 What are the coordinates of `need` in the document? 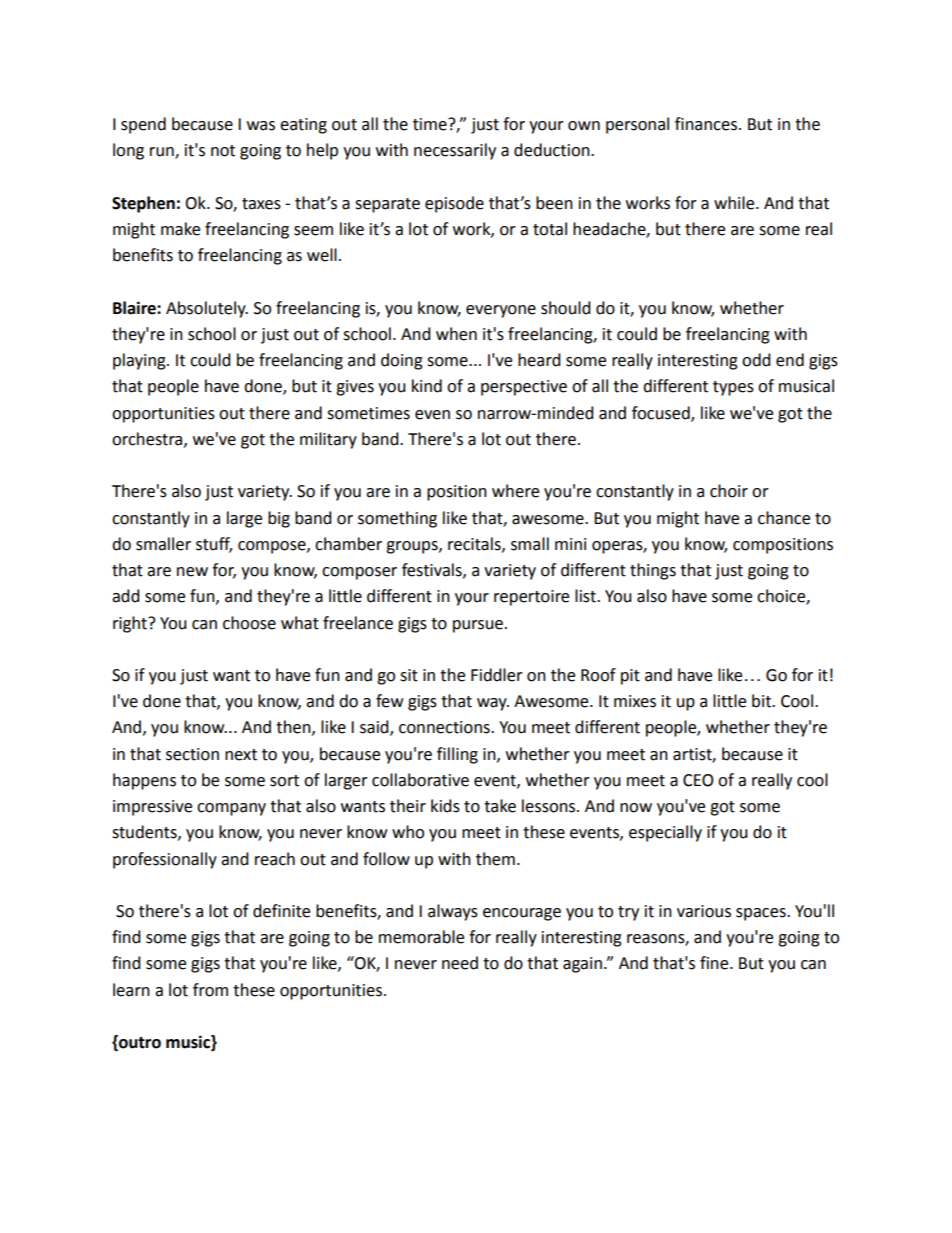 It's located at (460, 963).
